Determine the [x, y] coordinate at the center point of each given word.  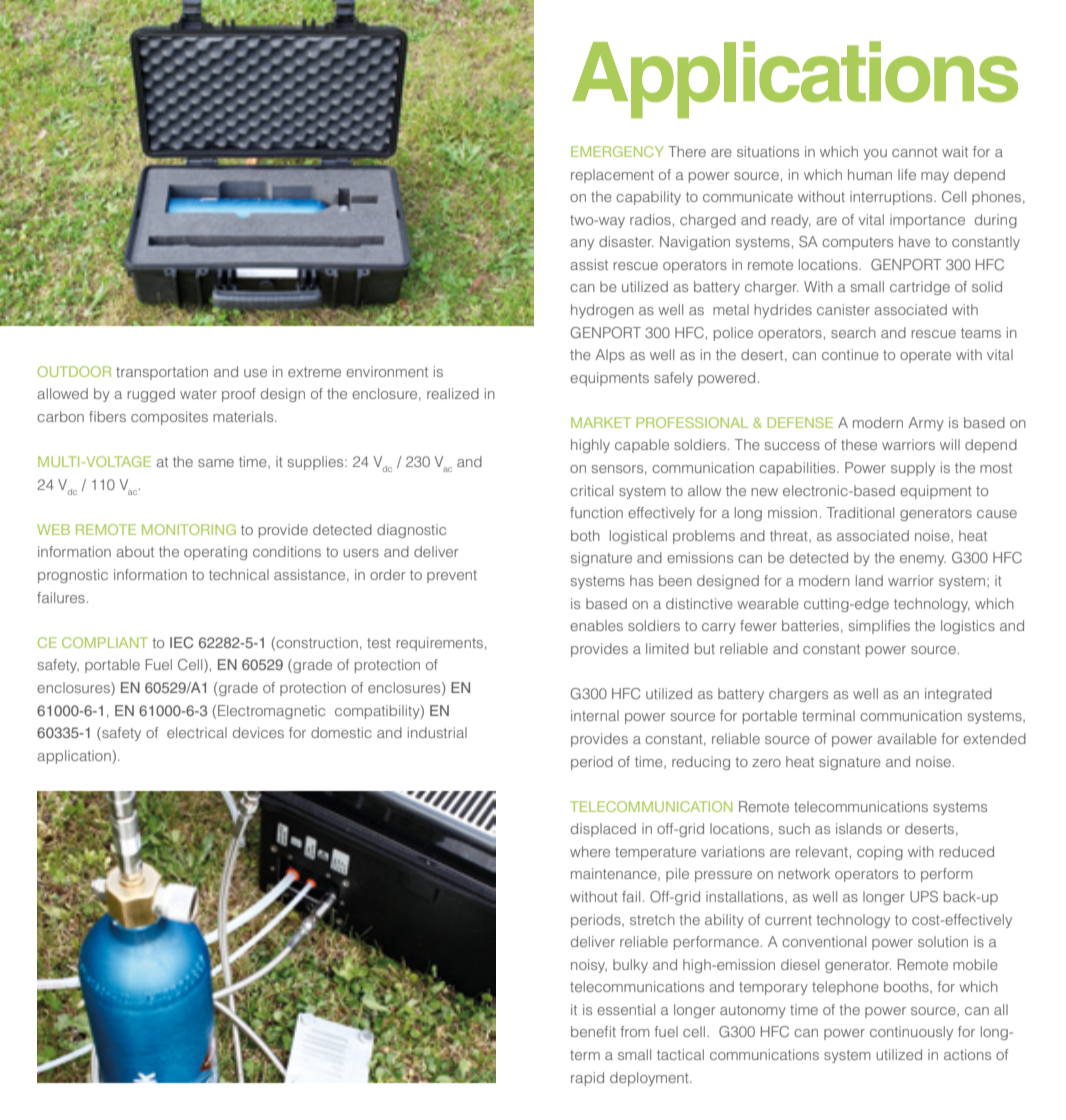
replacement [612, 176]
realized [453, 393]
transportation [162, 373]
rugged [151, 395]
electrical [197, 732]
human [870, 174]
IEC [181, 642]
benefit [593, 1031]
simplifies [879, 627]
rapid [587, 1079]
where [590, 851]
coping [880, 853]
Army [926, 424]
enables [596, 625]
